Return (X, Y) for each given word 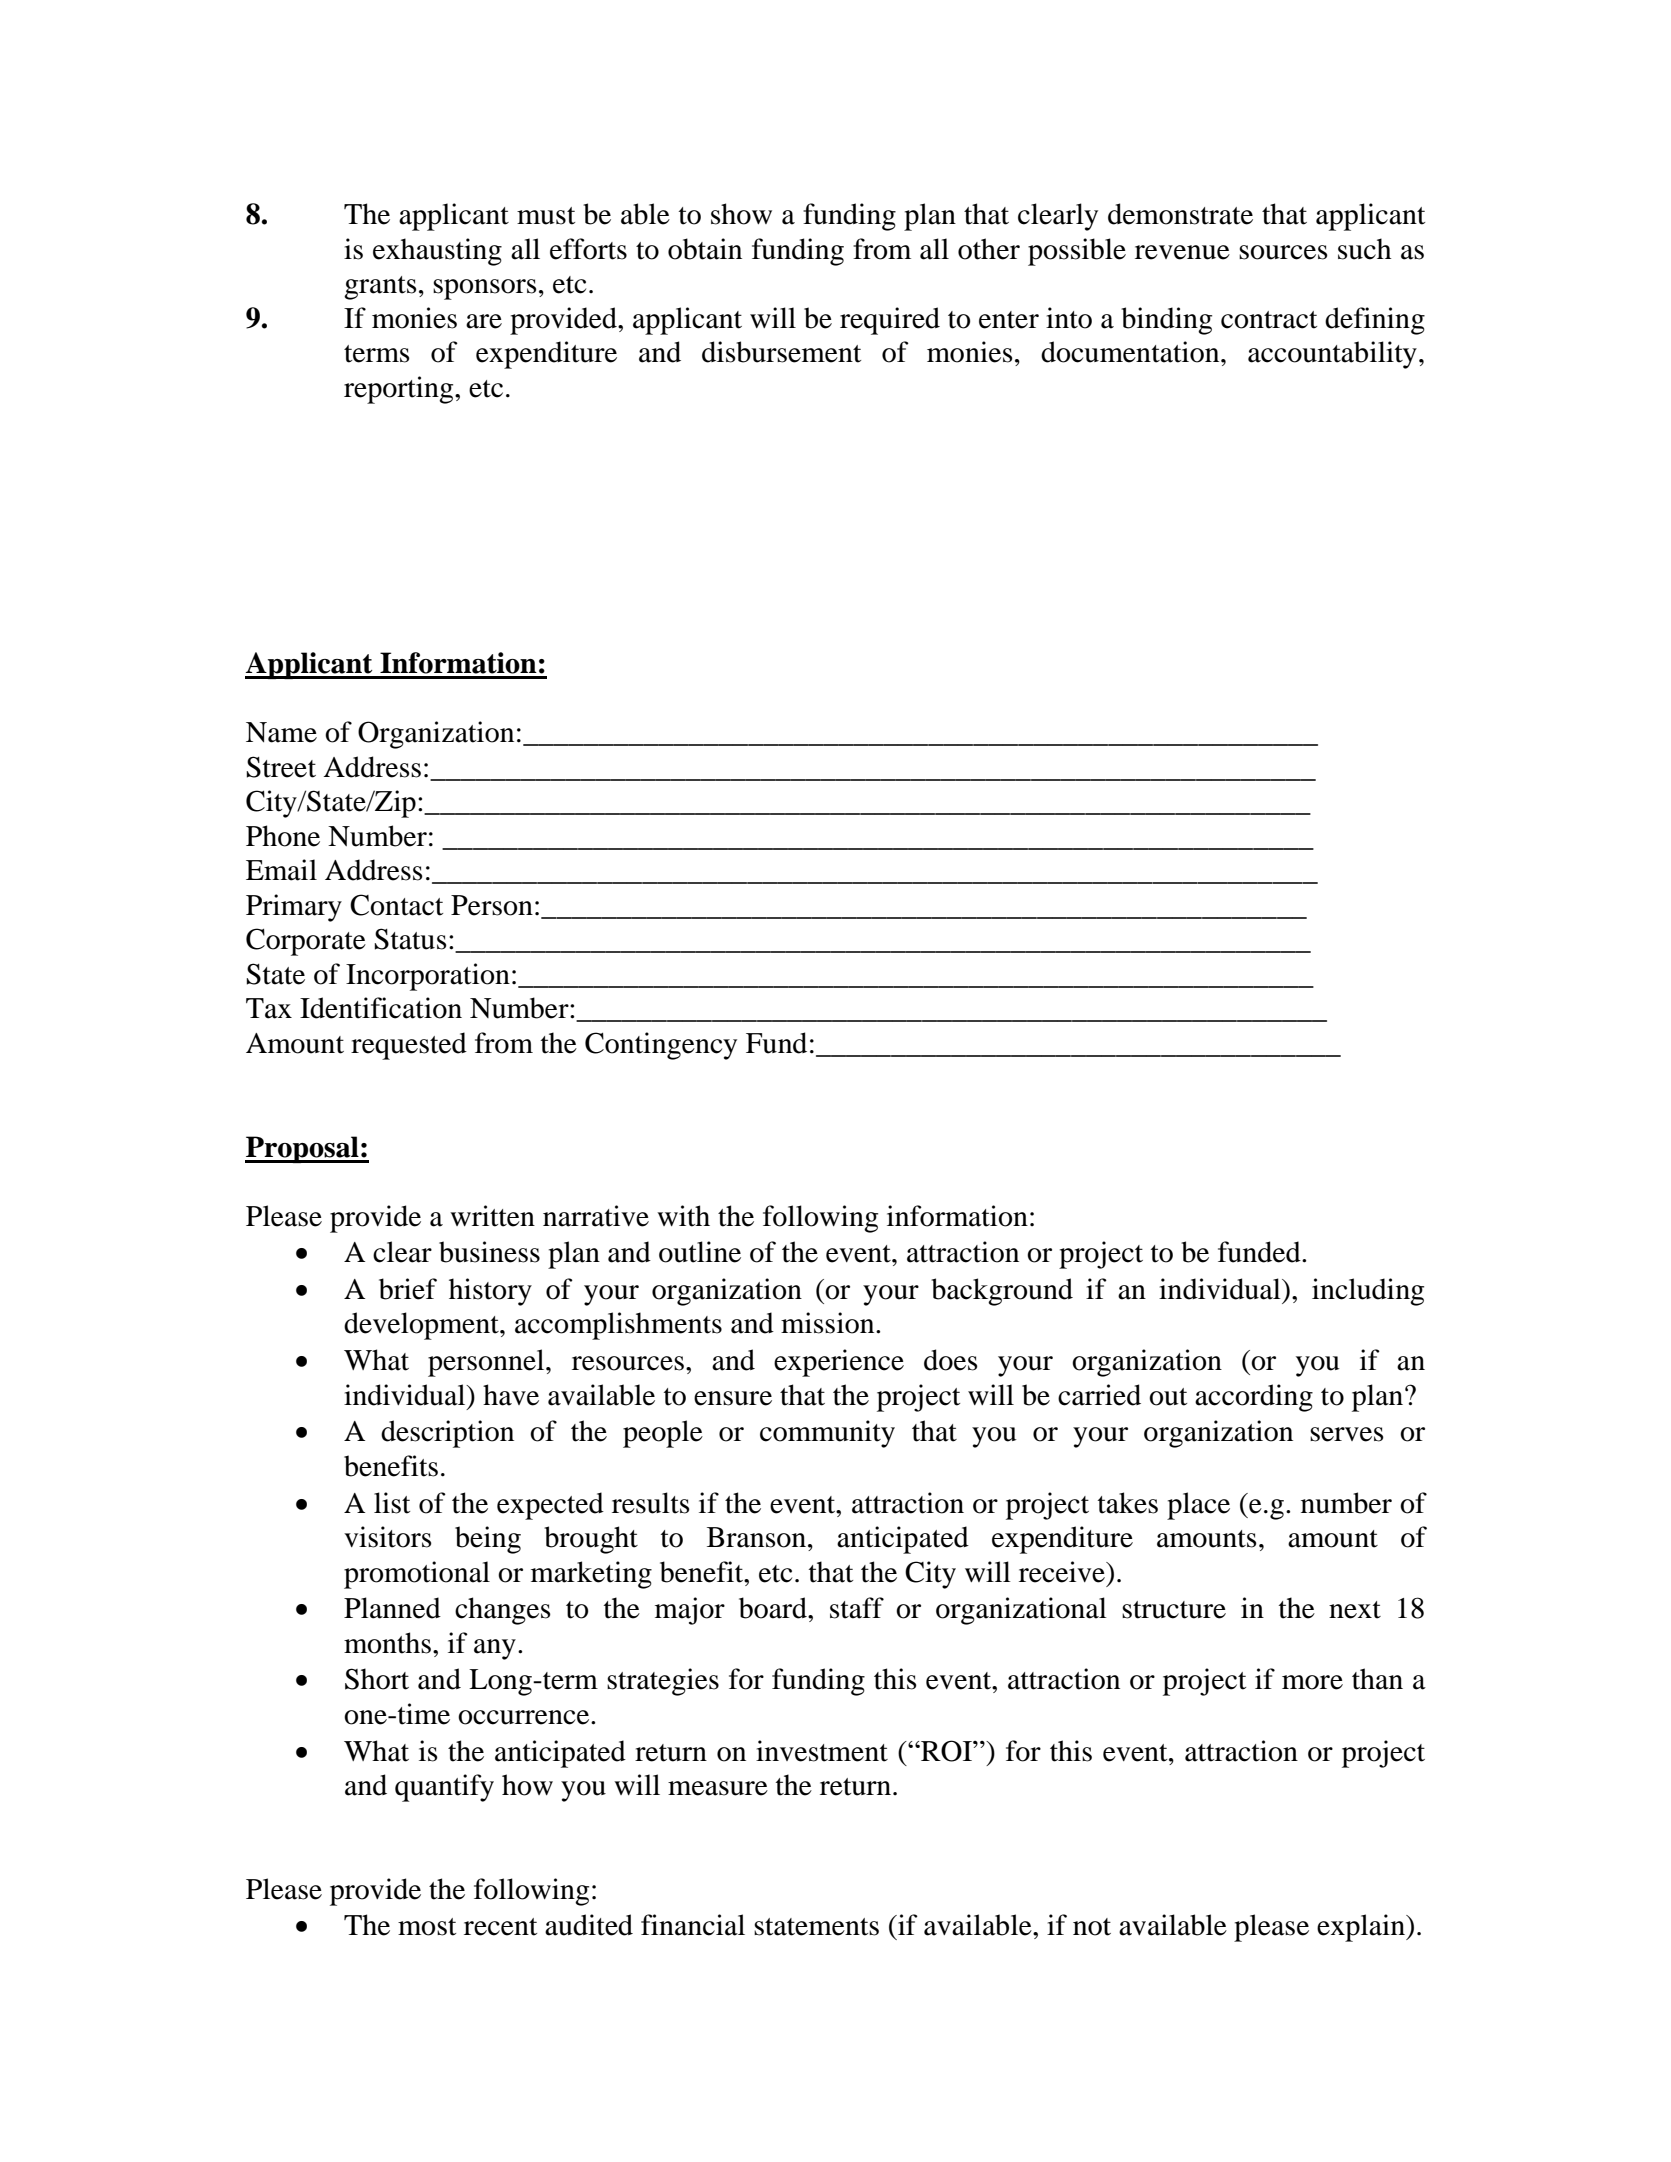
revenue (1182, 252)
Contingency (661, 1046)
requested (409, 1046)
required (890, 321)
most (427, 1927)
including (1368, 1292)
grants (380, 288)
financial (693, 1925)
